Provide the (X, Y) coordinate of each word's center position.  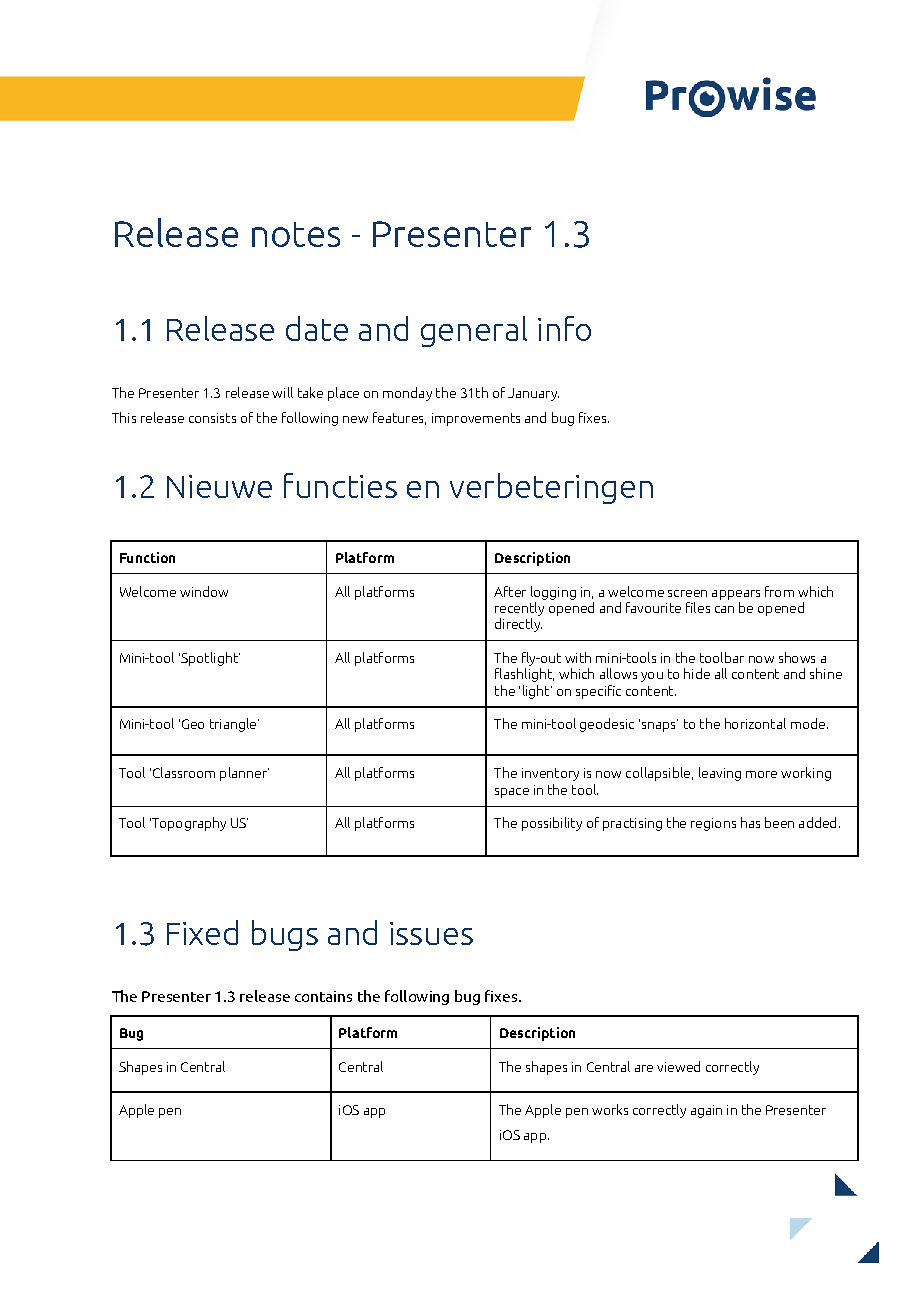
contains (323, 996)
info (564, 328)
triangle (234, 725)
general (474, 331)
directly (518, 625)
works (610, 1109)
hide (697, 673)
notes (296, 234)
